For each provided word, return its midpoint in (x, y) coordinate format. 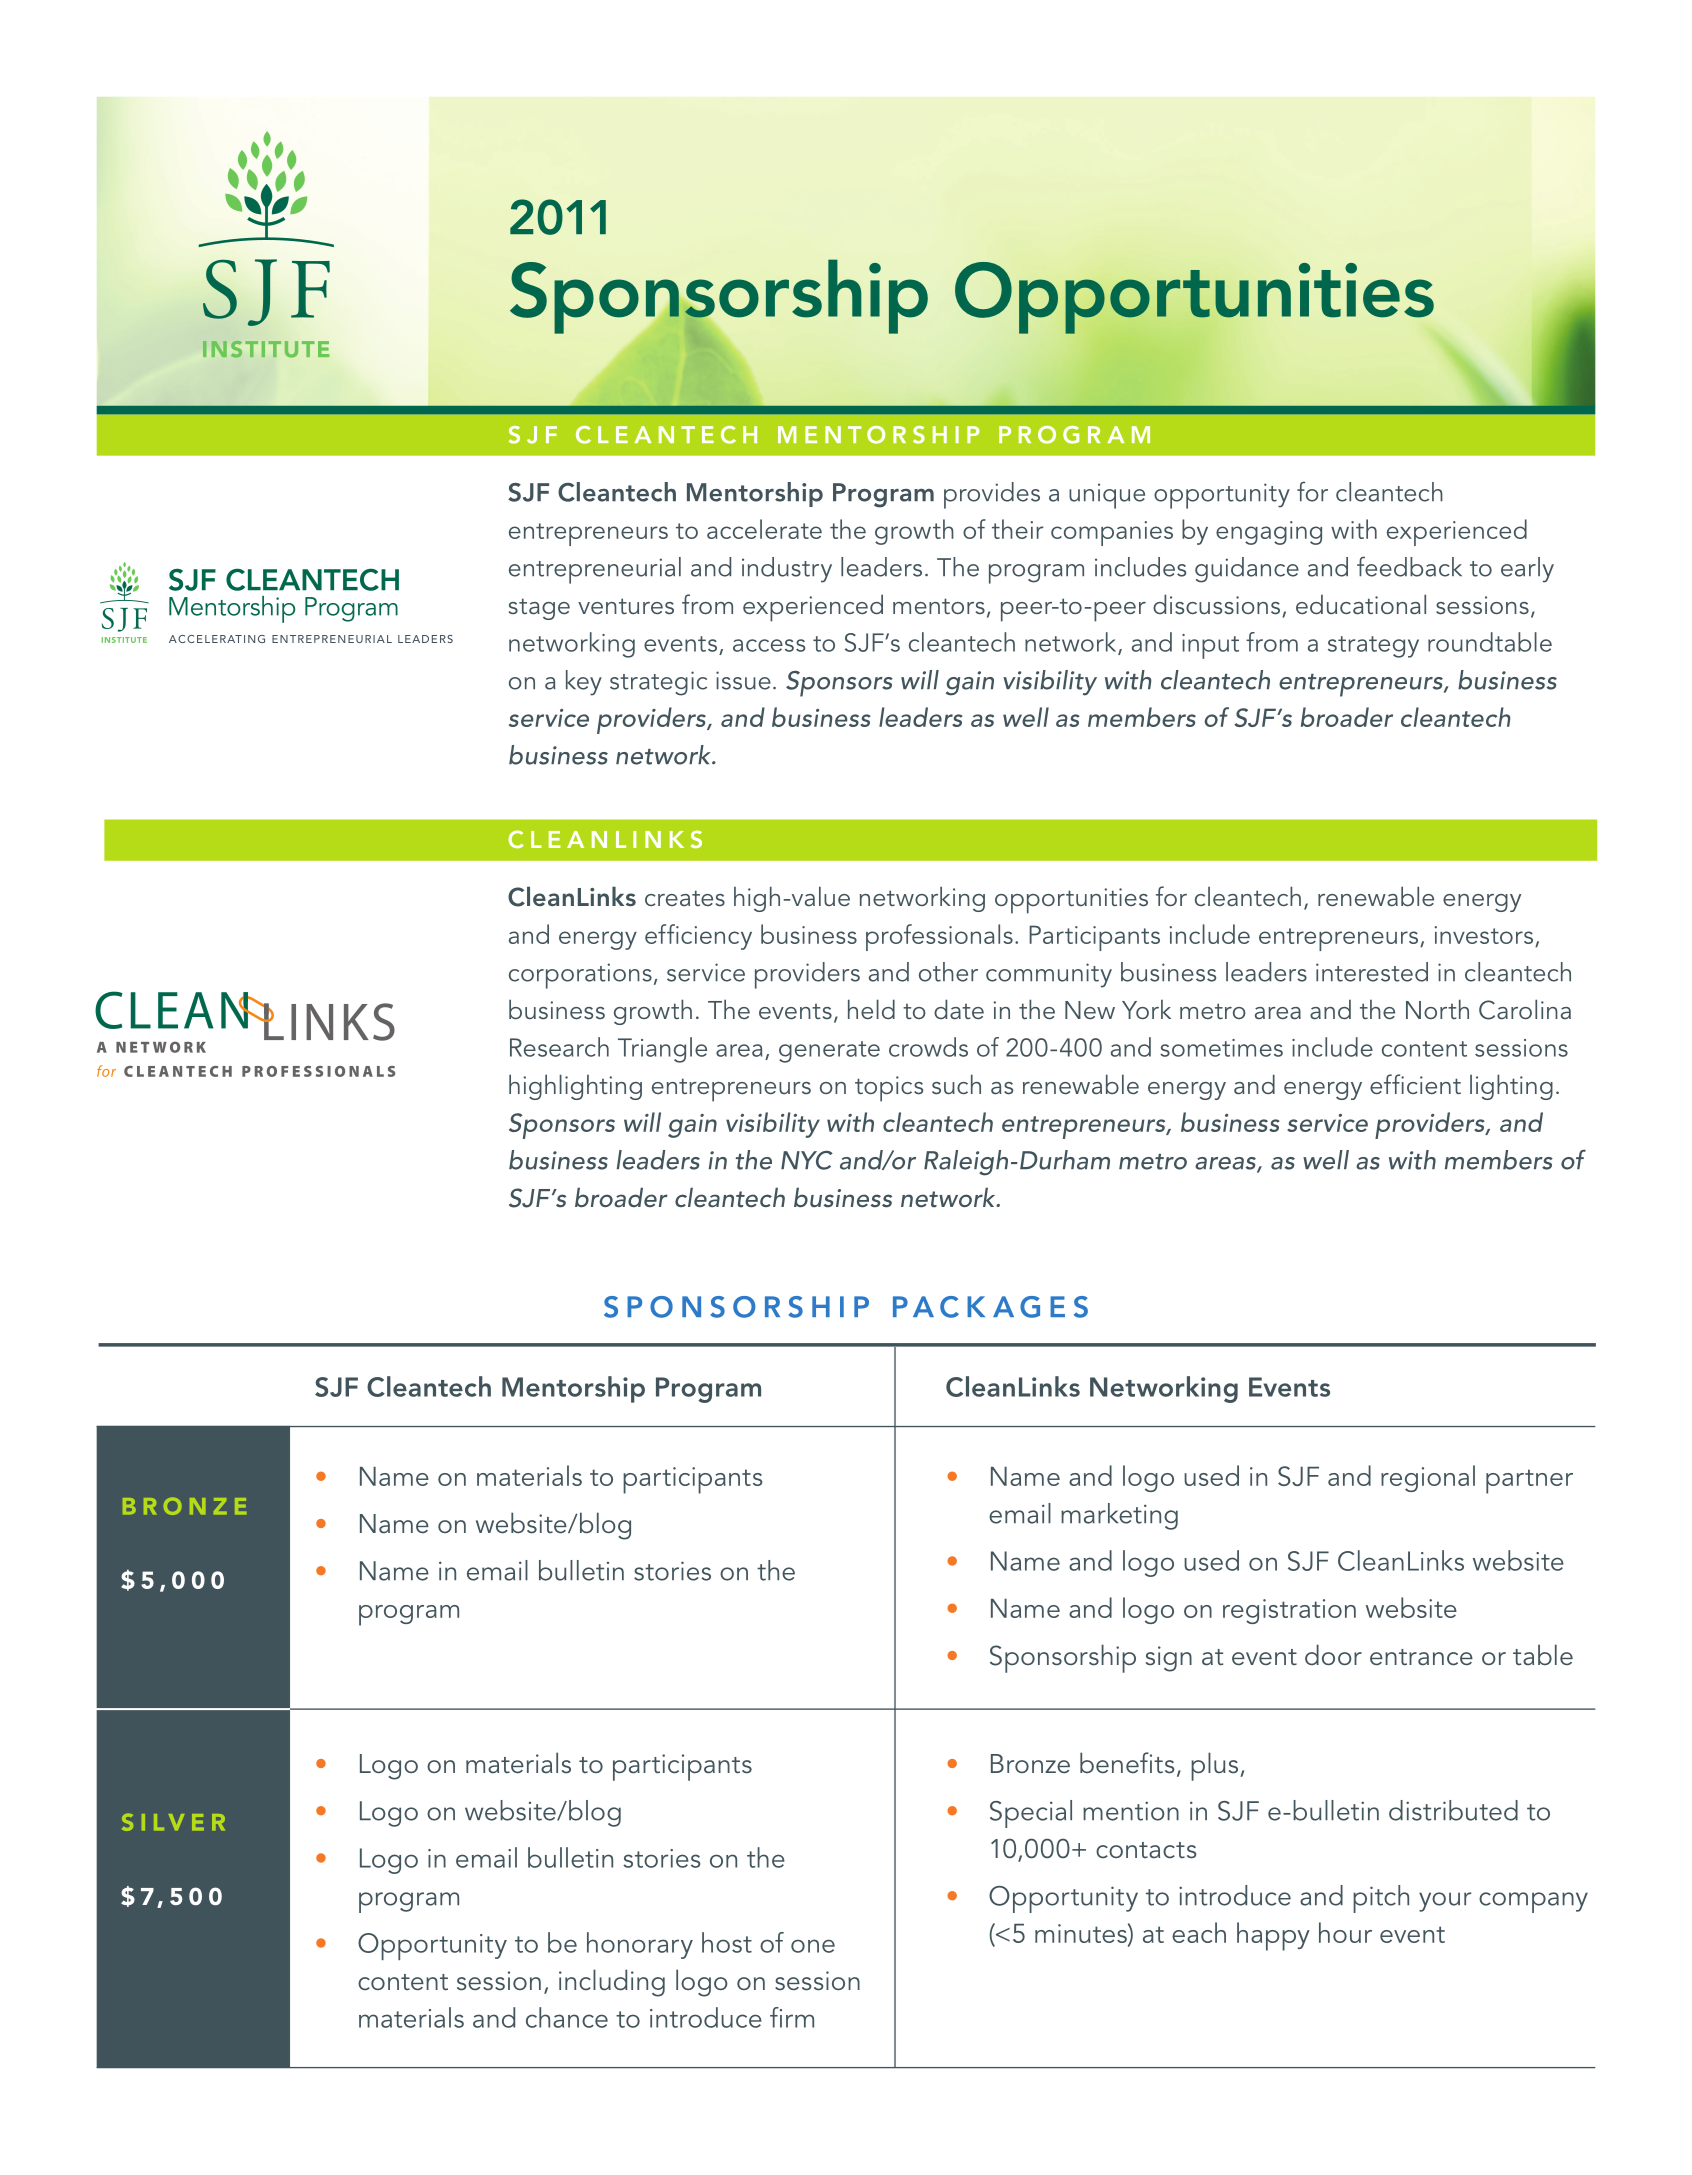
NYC (807, 1160)
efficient (1415, 1084)
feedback (1409, 566)
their (1018, 529)
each (1199, 1932)
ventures (626, 606)
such (956, 1084)
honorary (640, 1945)
